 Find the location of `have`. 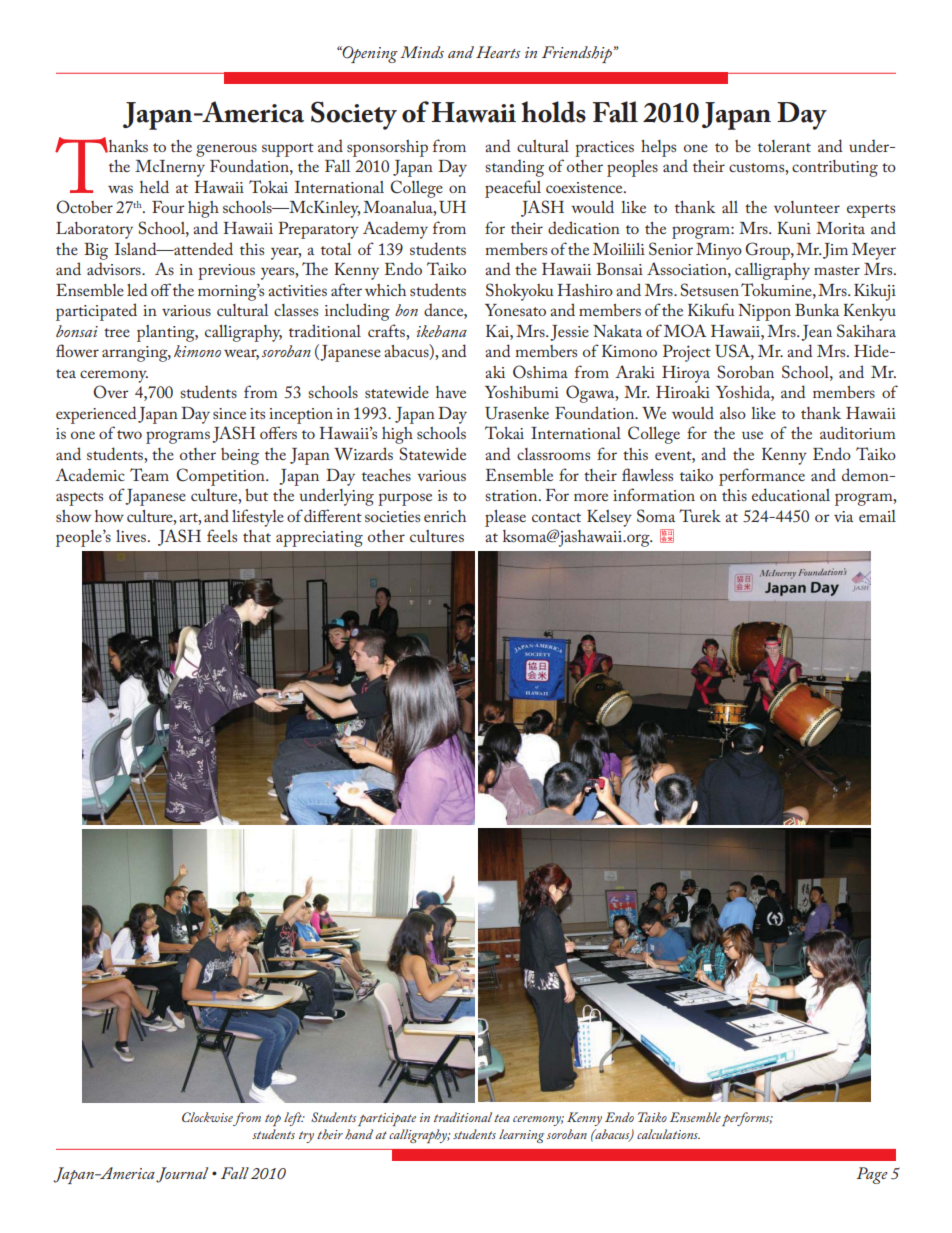

have is located at coordinates (451, 392).
